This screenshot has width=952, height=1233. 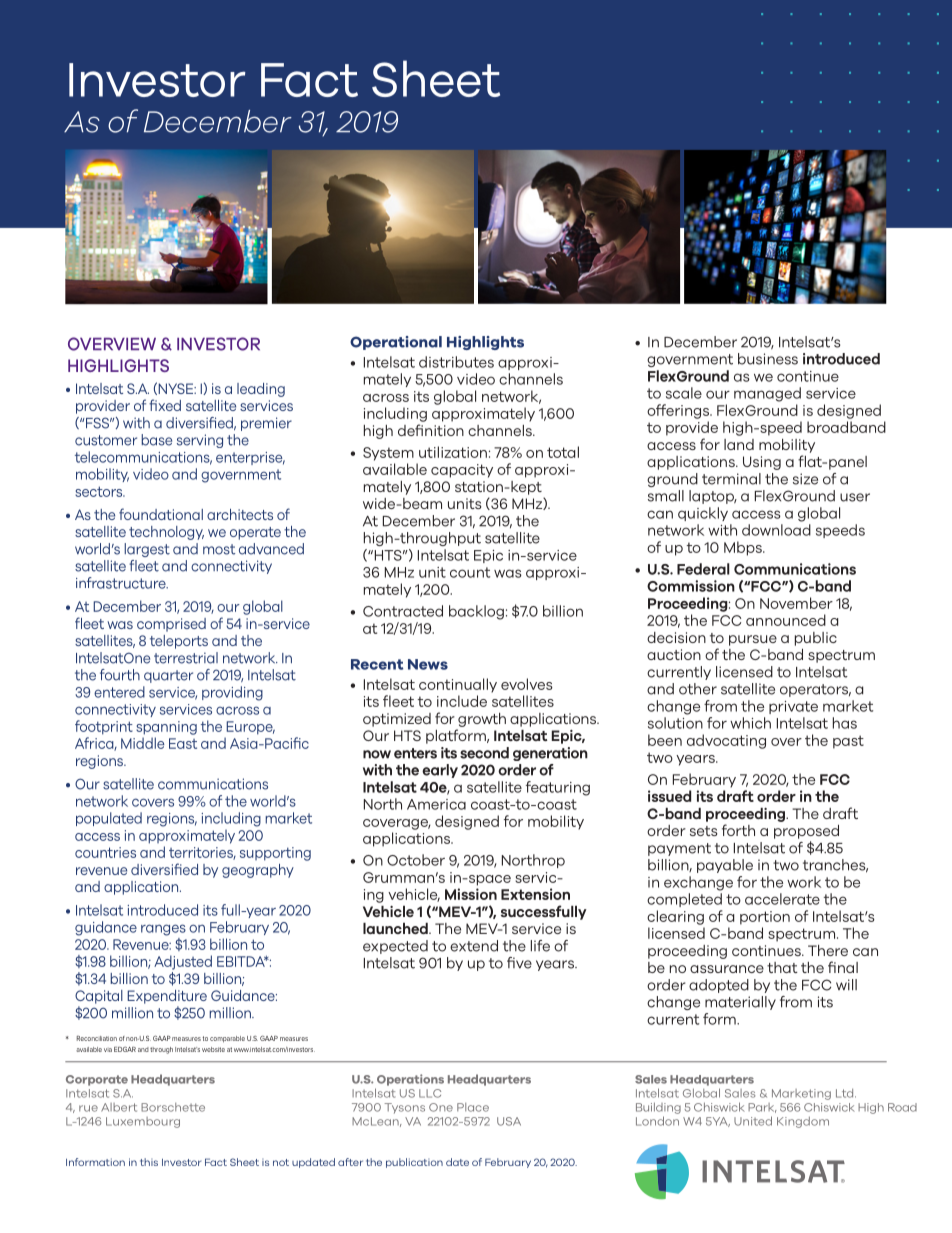 I want to click on extend, so click(x=474, y=946).
